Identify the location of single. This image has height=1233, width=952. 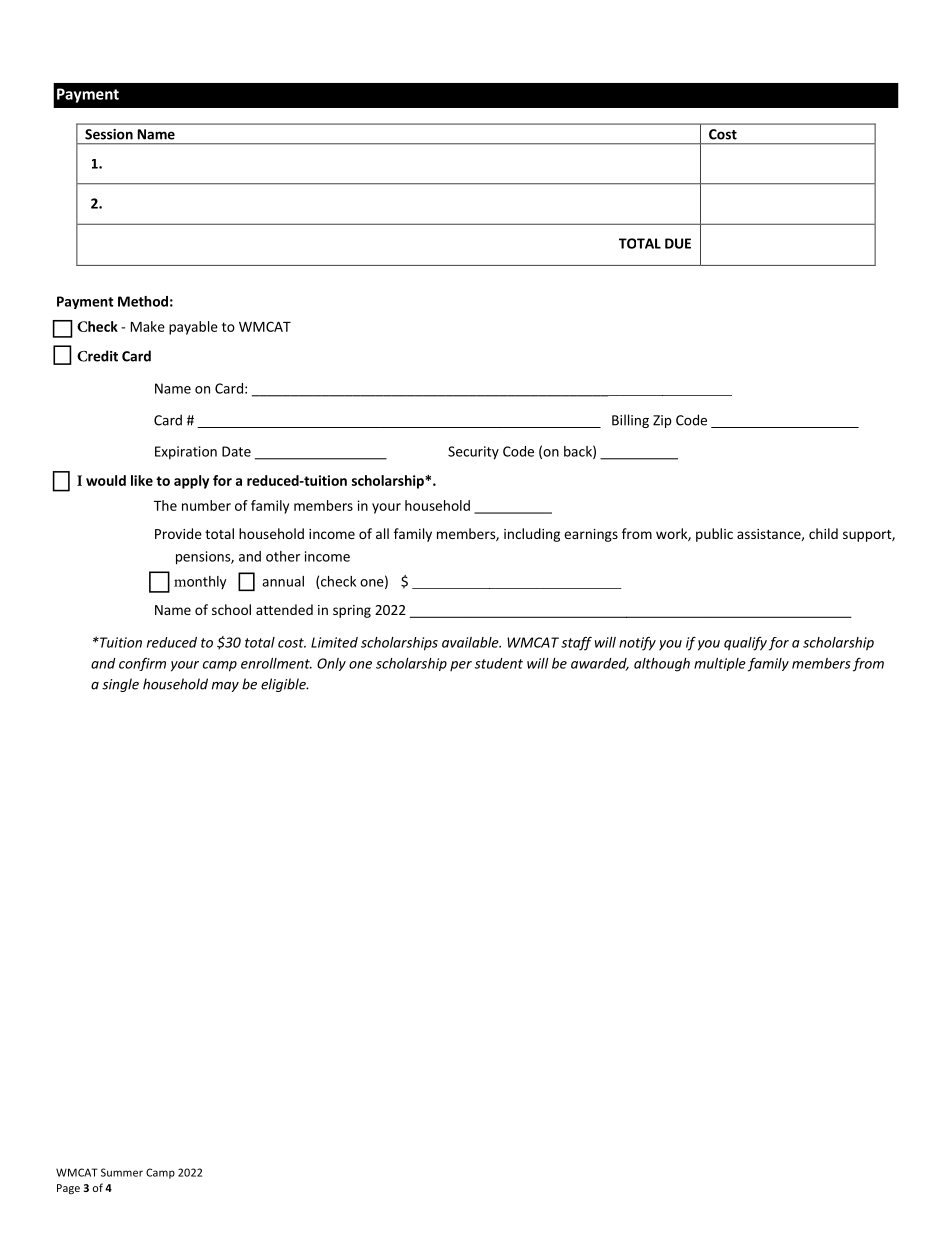
(120, 685).
